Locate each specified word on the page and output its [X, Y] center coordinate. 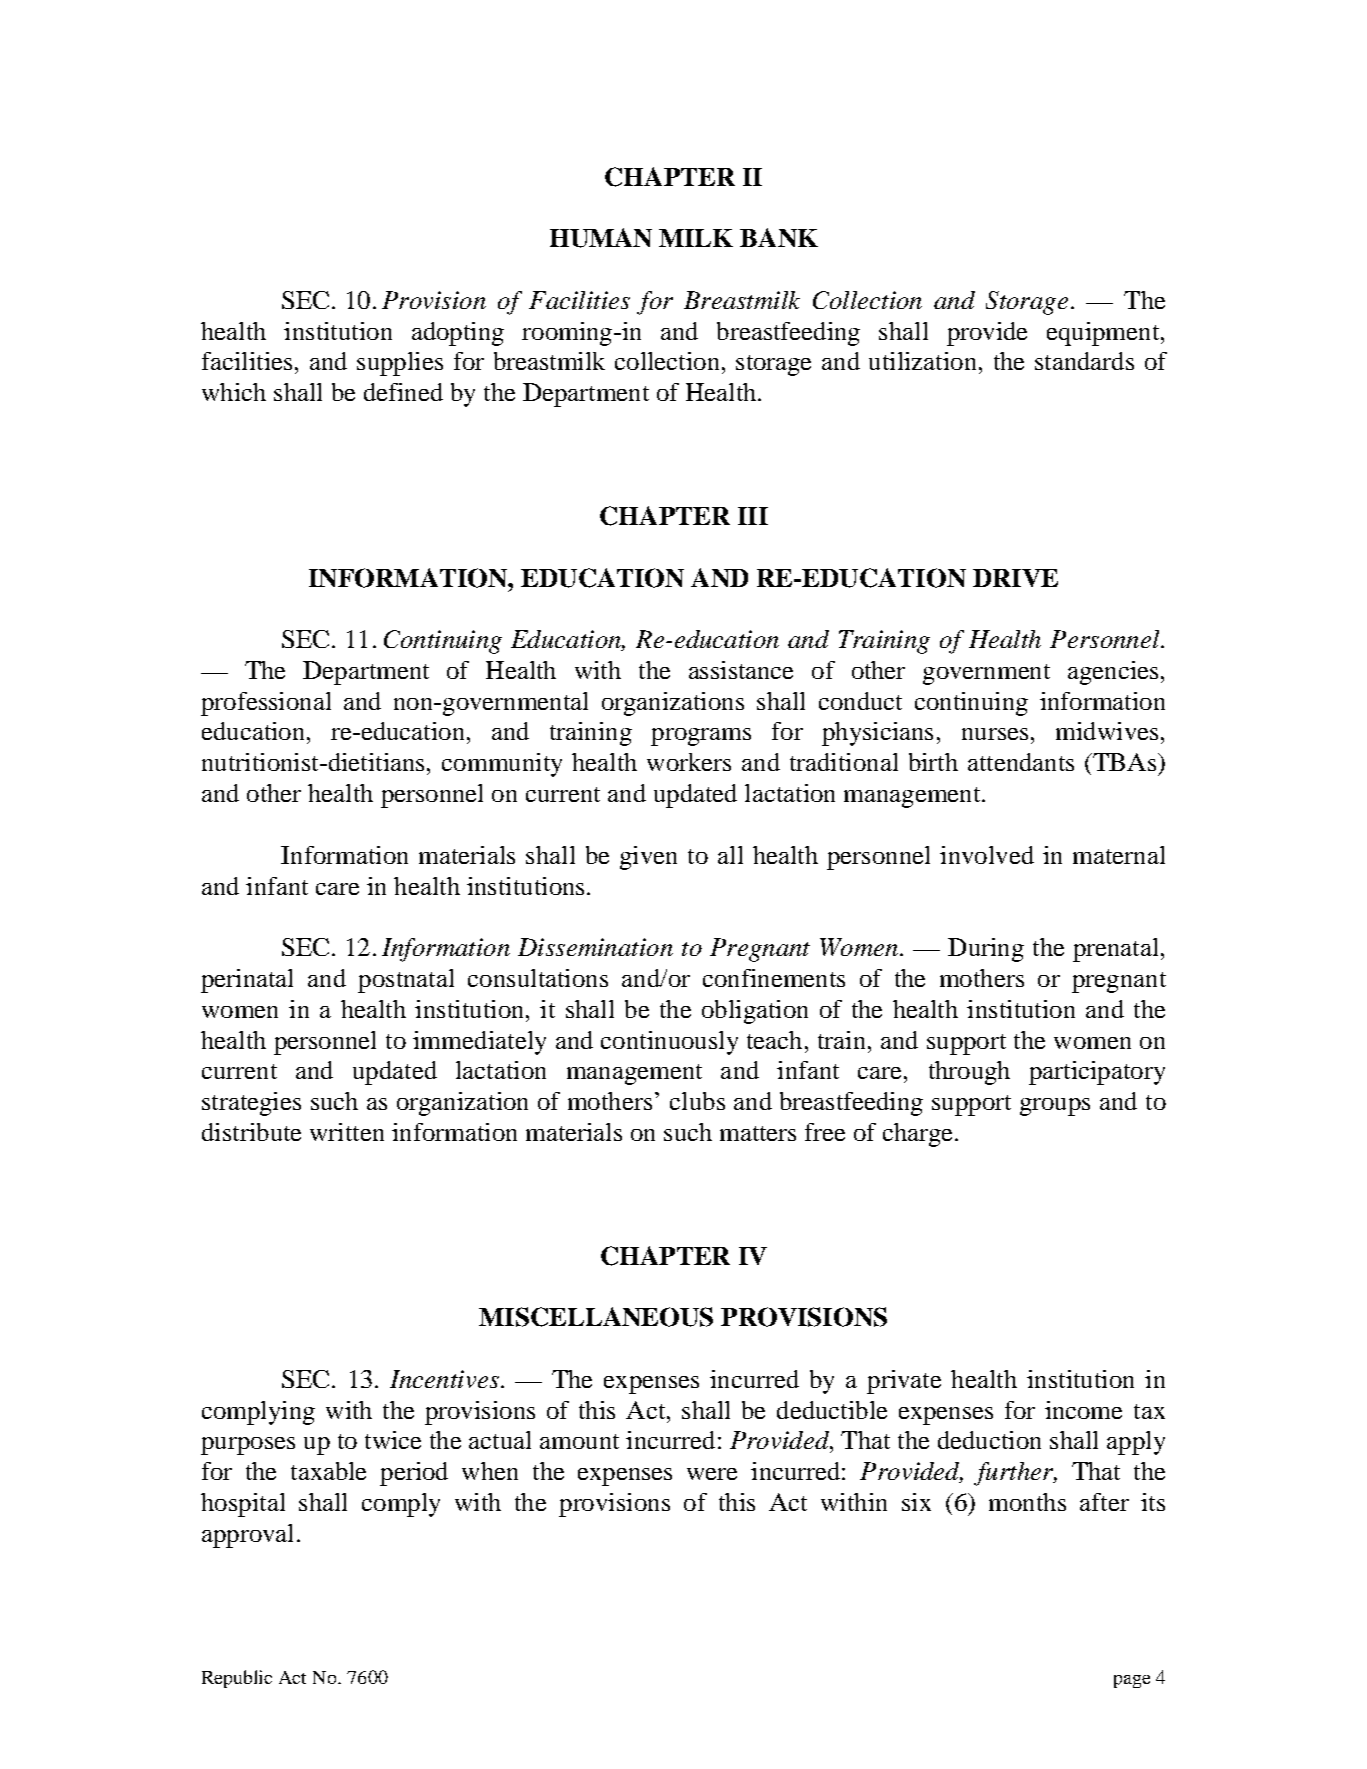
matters [758, 1133]
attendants [1021, 762]
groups [1055, 1107]
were [712, 1474]
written [347, 1132]
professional [266, 704]
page [1132, 1681]
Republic [237, 1679]
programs [701, 737]
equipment [1104, 334]
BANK [779, 237]
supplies [400, 364]
